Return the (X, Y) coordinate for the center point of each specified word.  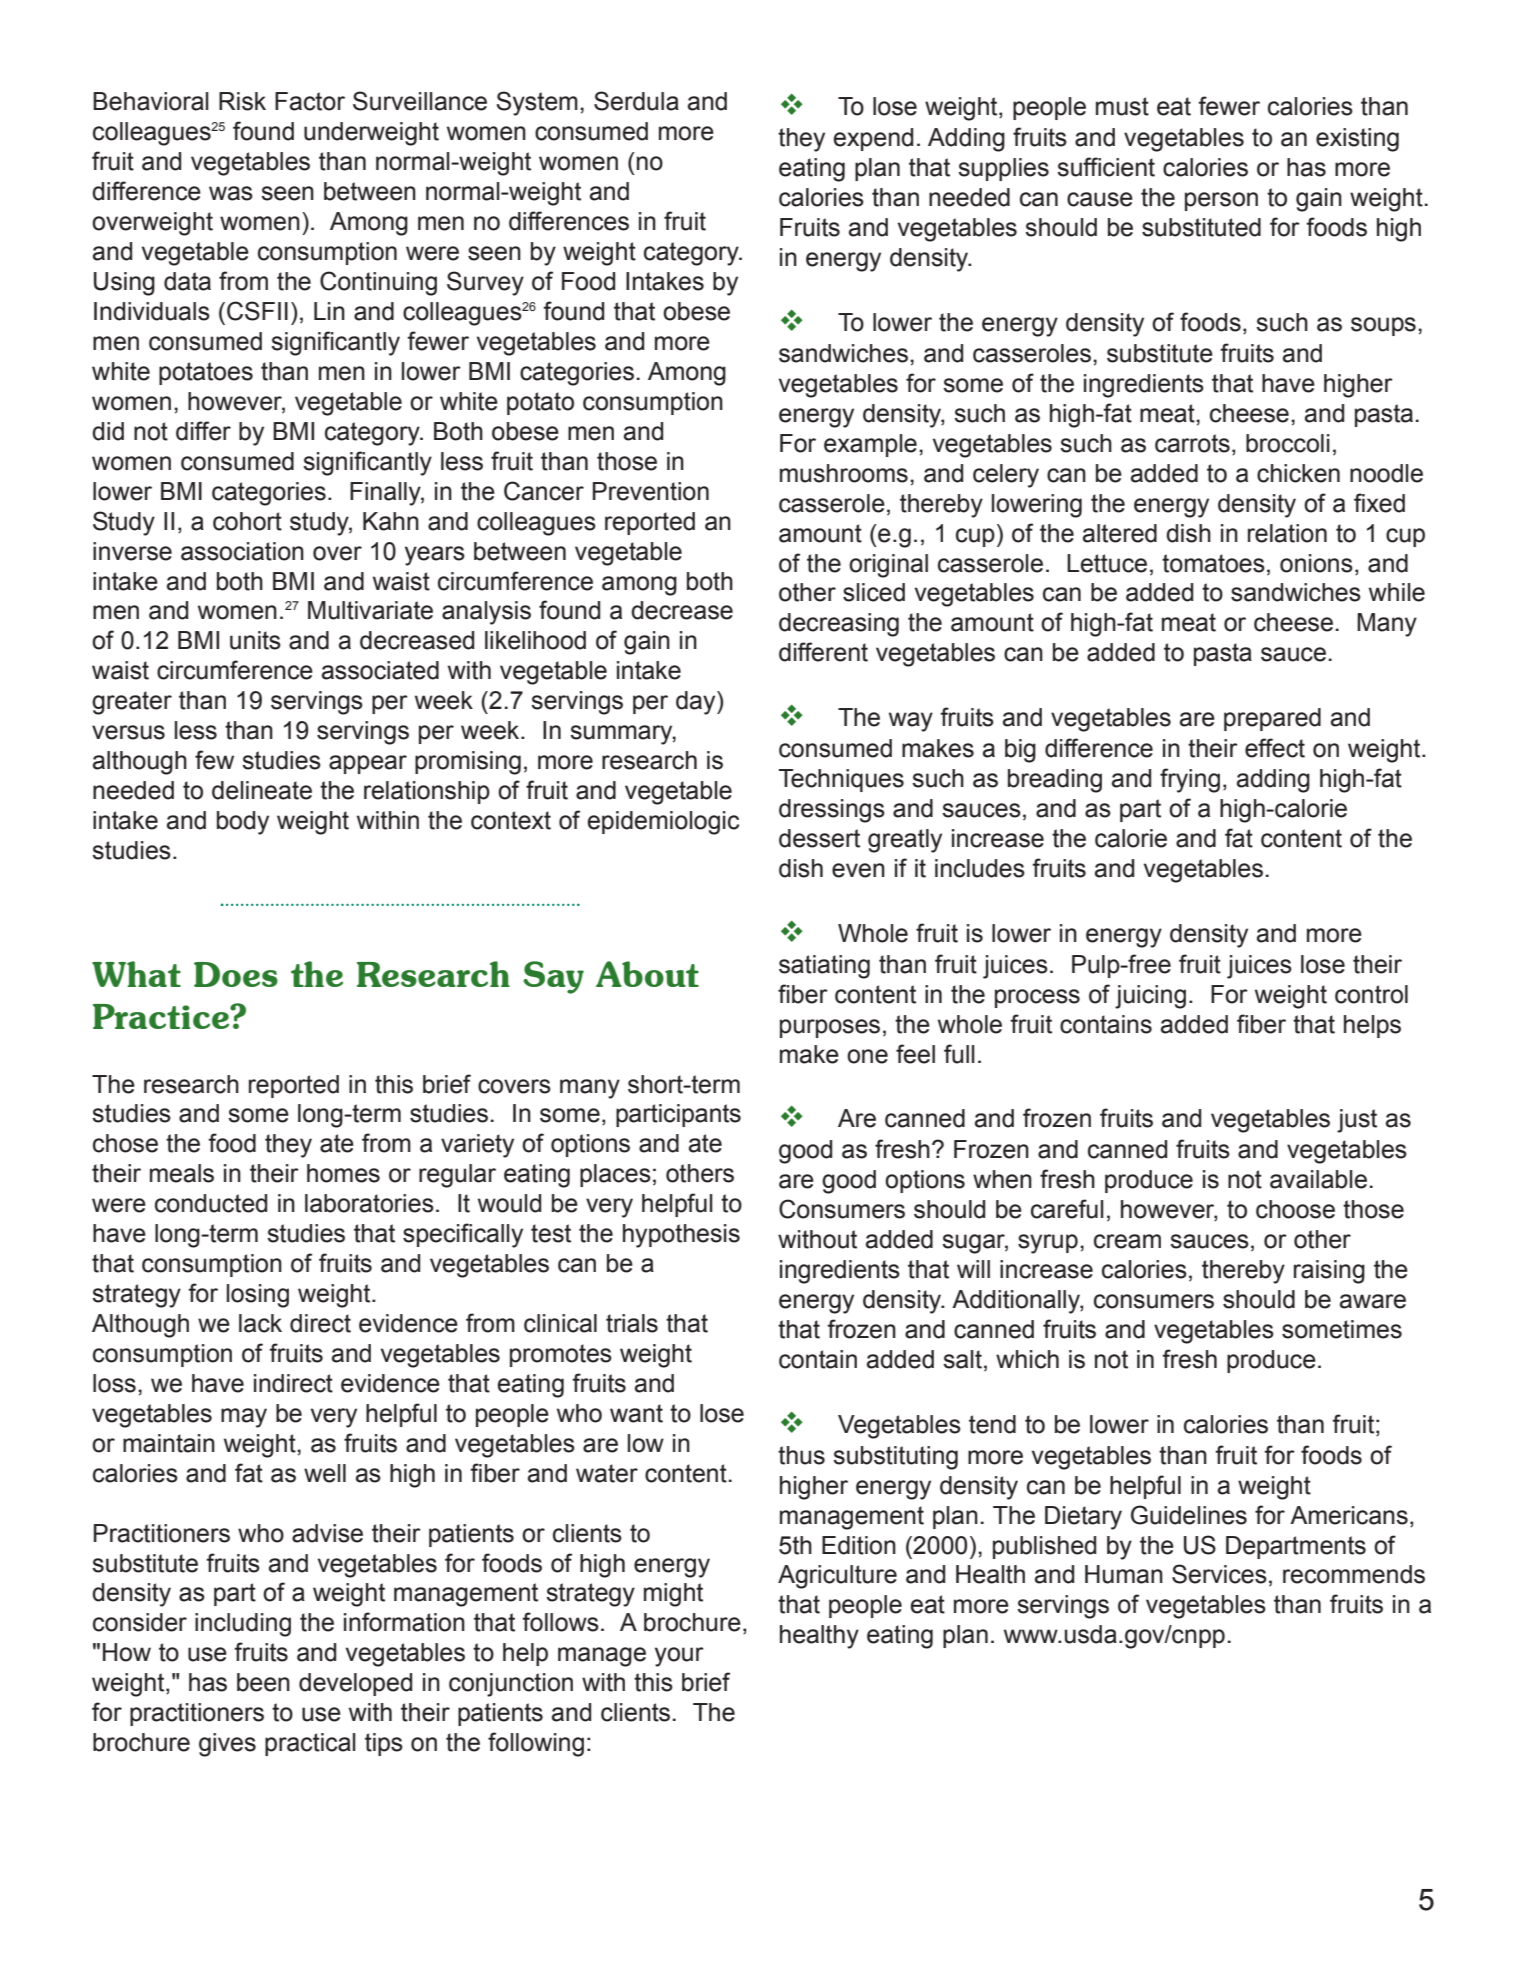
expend (873, 139)
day (697, 703)
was (231, 193)
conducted (211, 1203)
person (1221, 201)
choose (1295, 1209)
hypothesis (681, 1236)
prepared (1272, 719)
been (263, 1682)
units (255, 640)
